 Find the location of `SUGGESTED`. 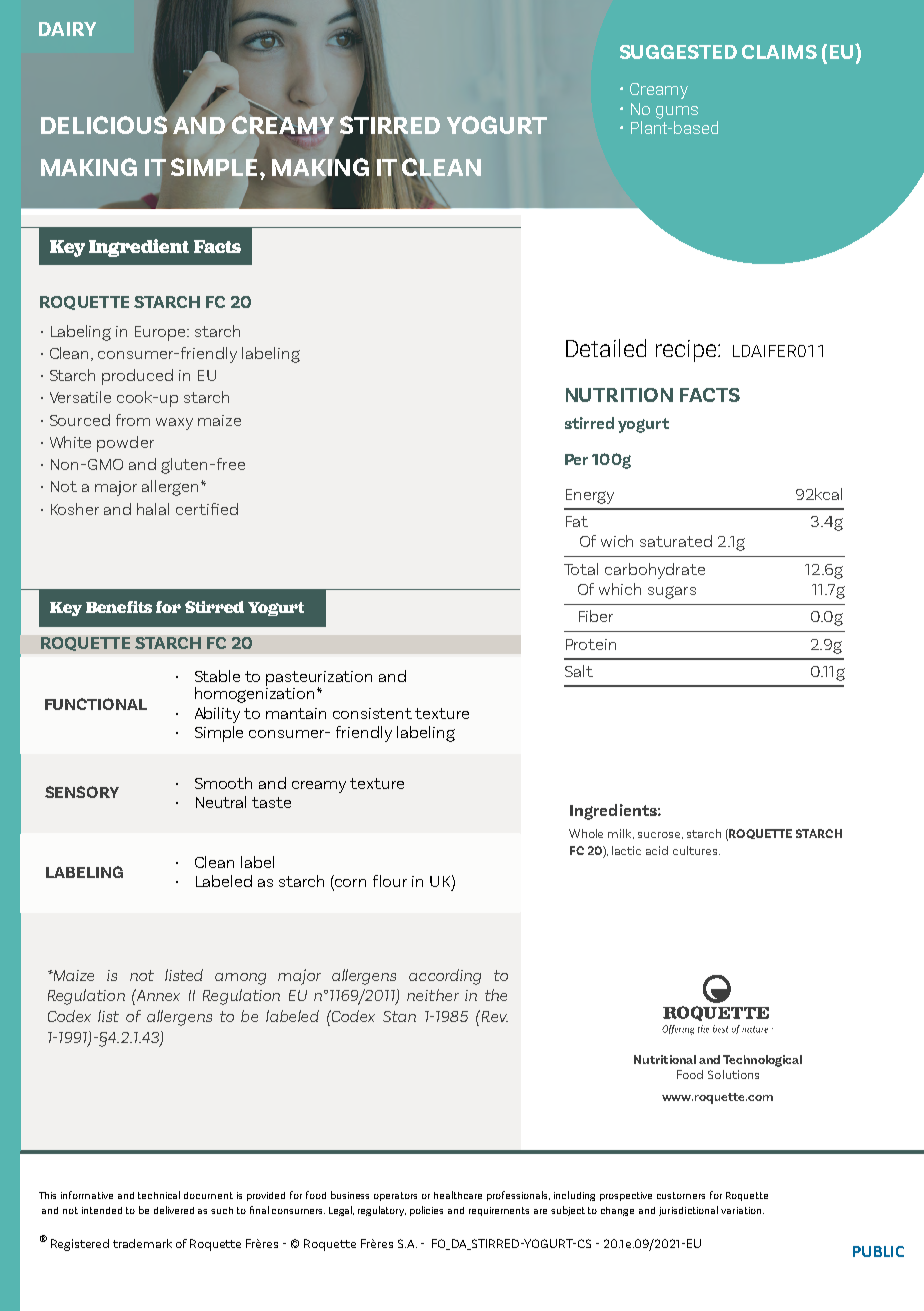

SUGGESTED is located at coordinates (678, 52).
